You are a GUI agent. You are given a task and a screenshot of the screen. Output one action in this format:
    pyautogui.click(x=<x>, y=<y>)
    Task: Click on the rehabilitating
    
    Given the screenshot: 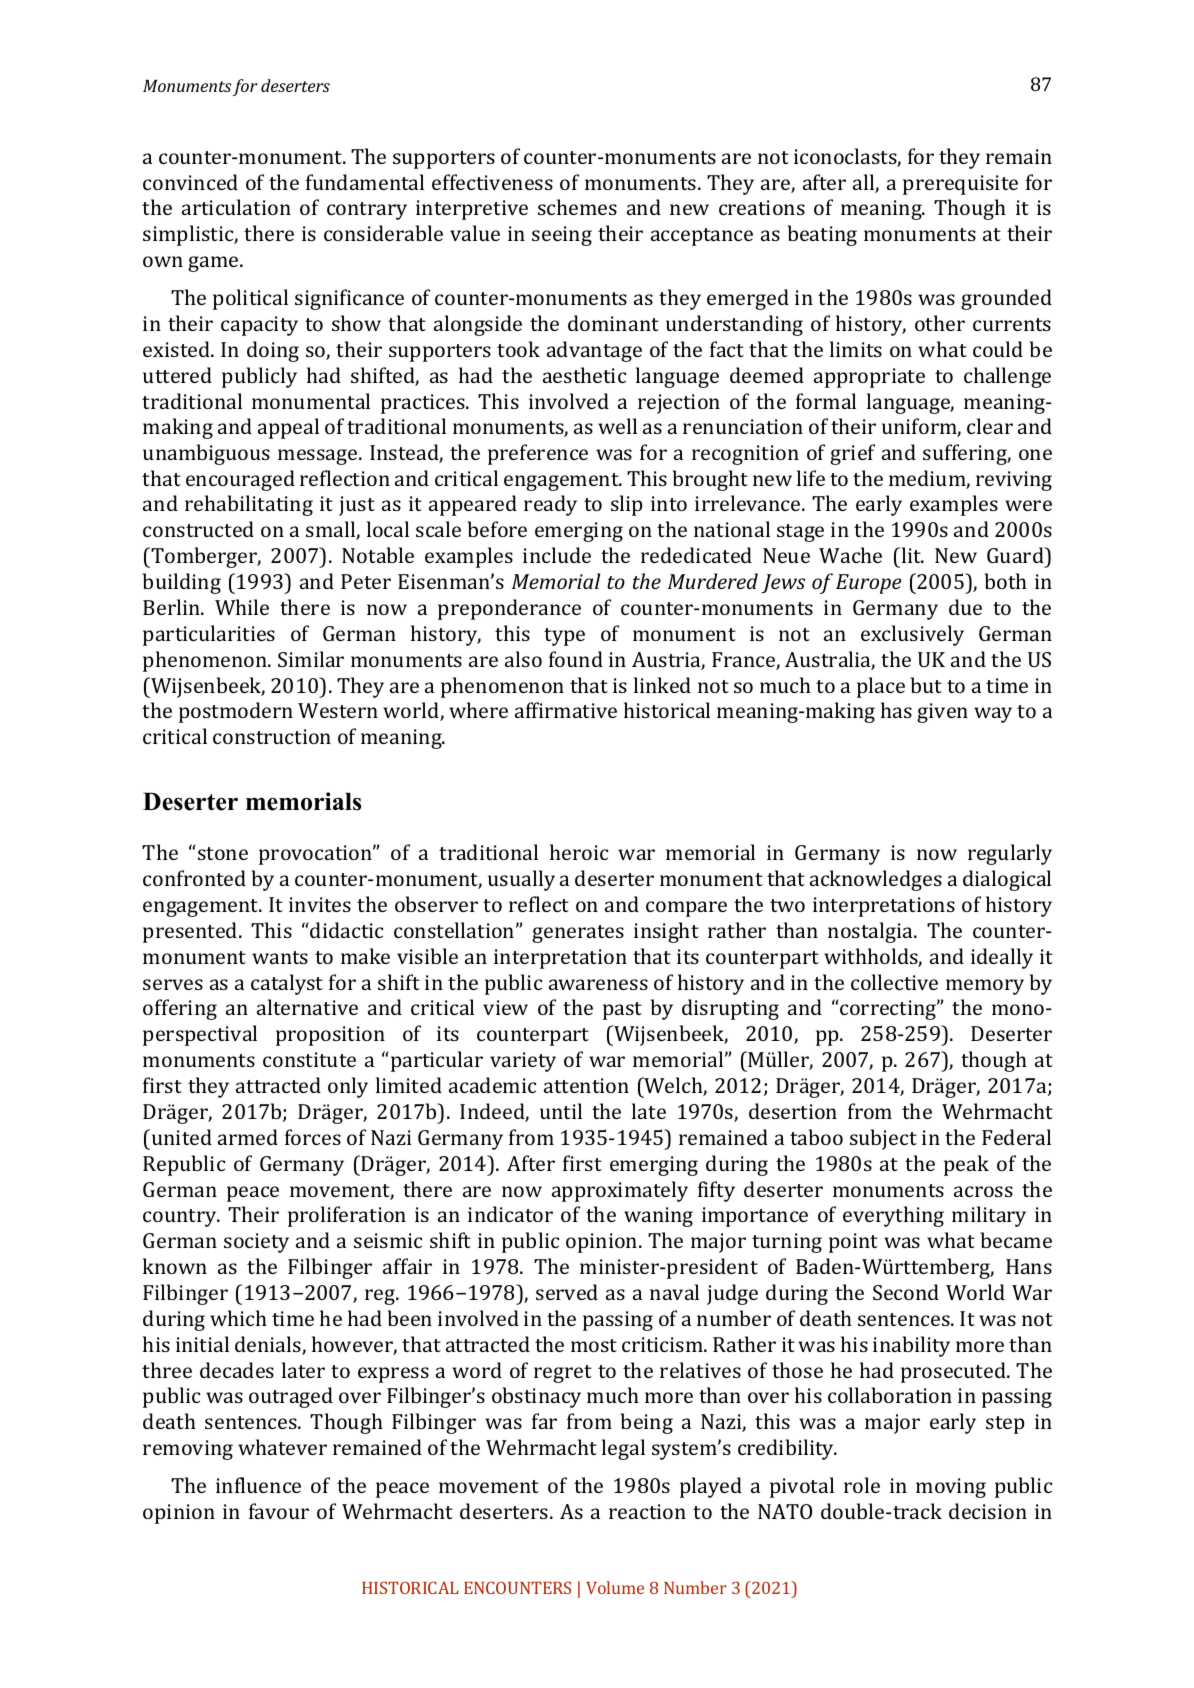 What is the action you would take?
    pyautogui.click(x=249, y=505)
